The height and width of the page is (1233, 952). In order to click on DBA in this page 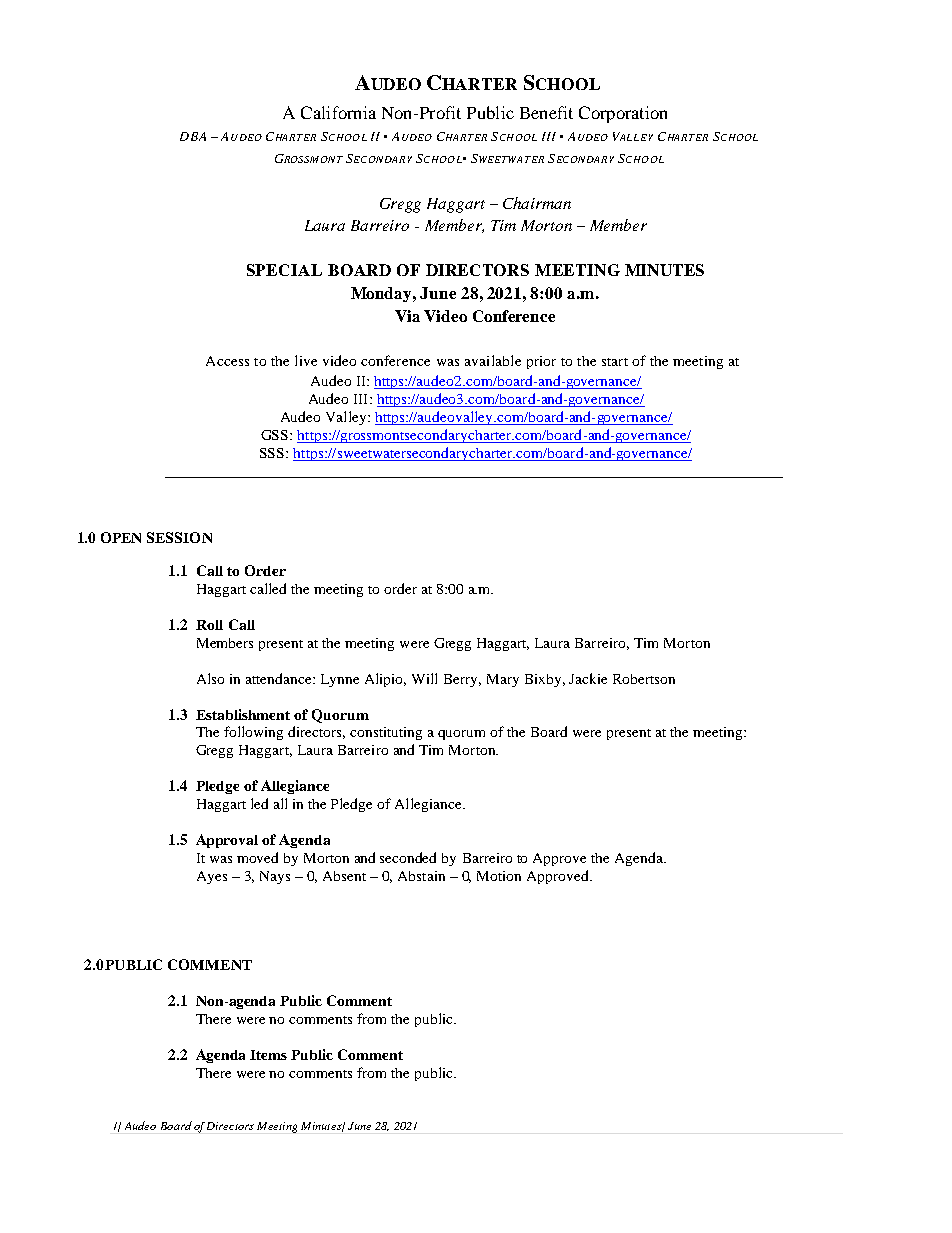, I will do `click(193, 136)`.
